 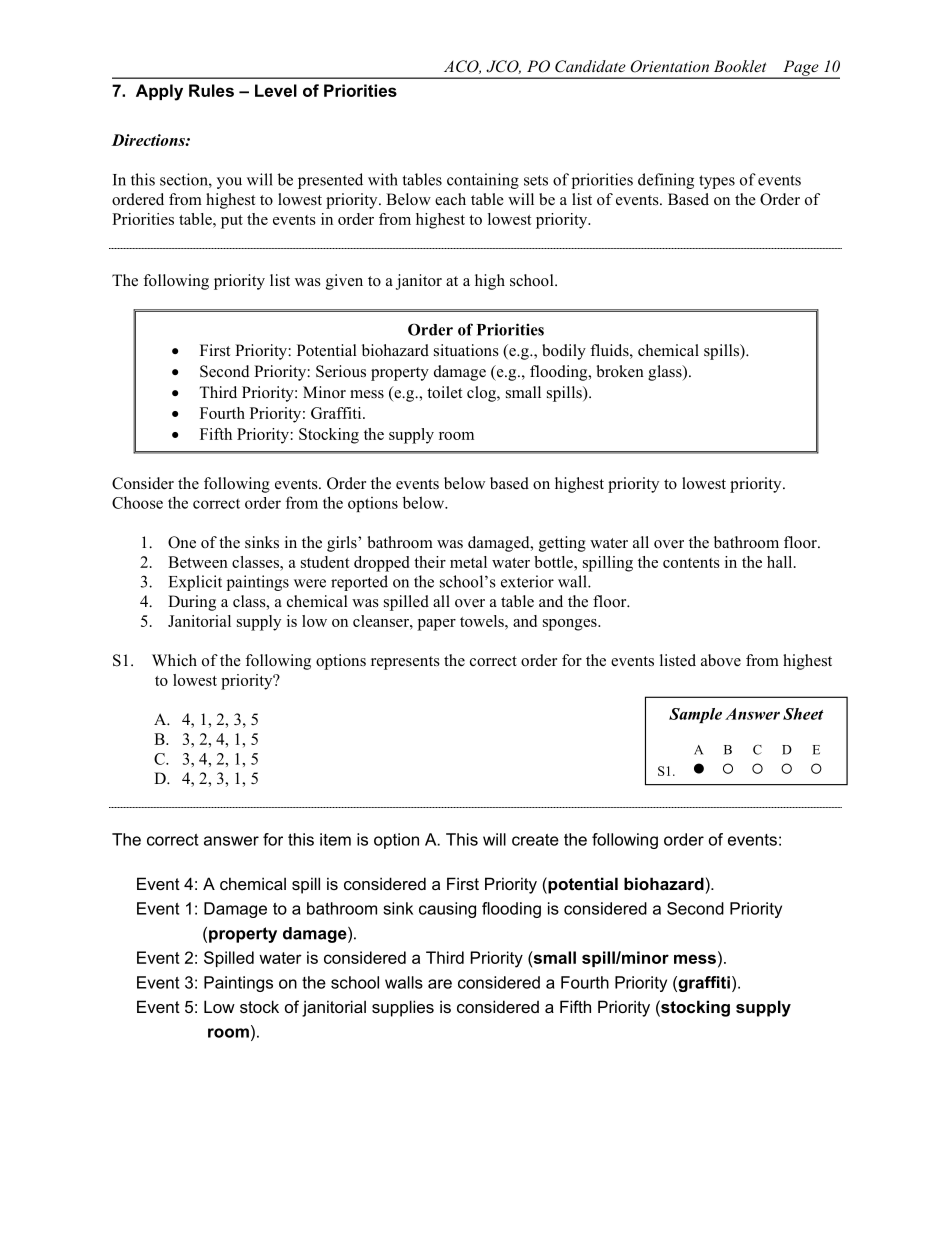 I want to click on Sample, so click(x=695, y=715).
